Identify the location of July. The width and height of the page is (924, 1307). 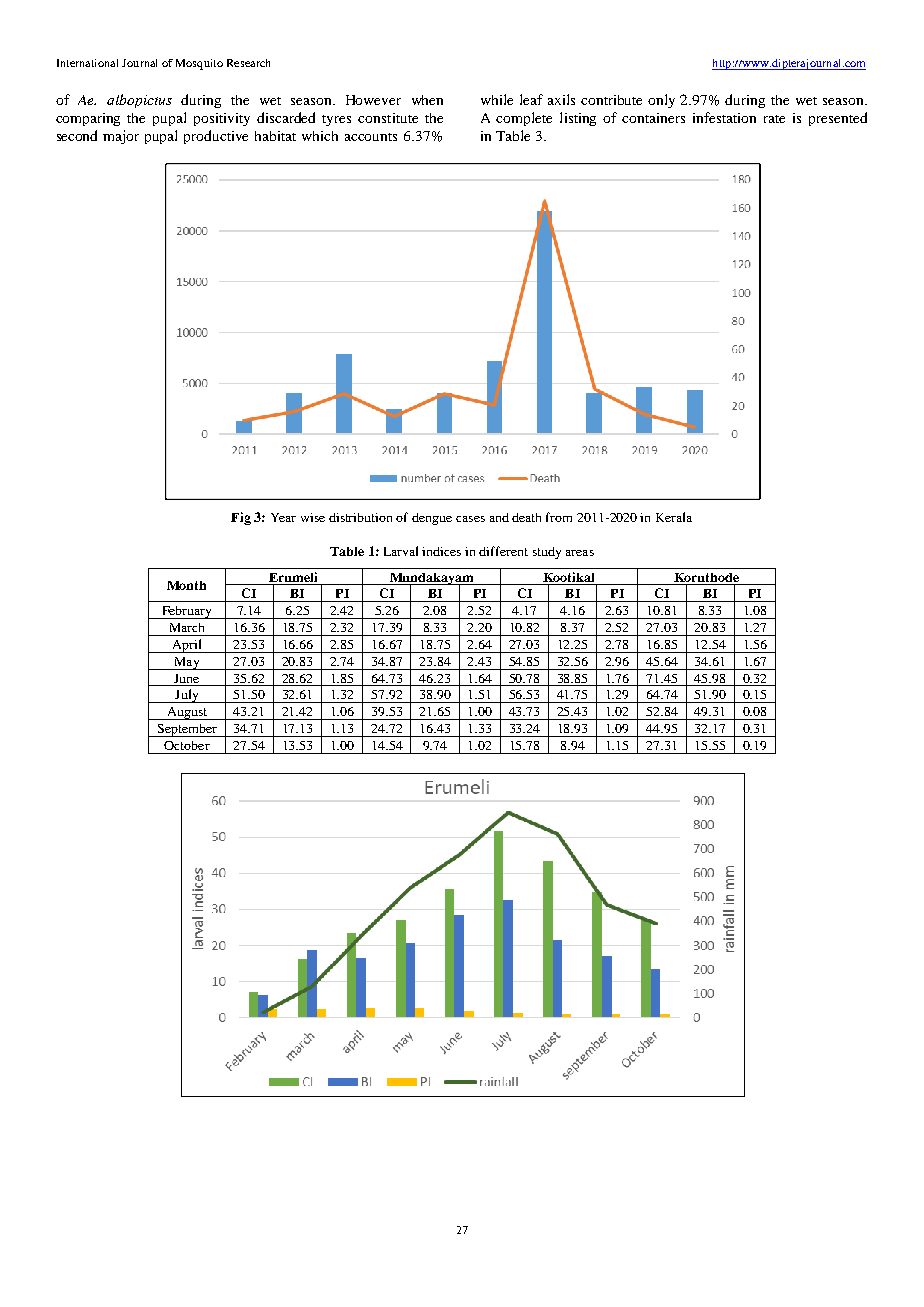
(187, 696).
